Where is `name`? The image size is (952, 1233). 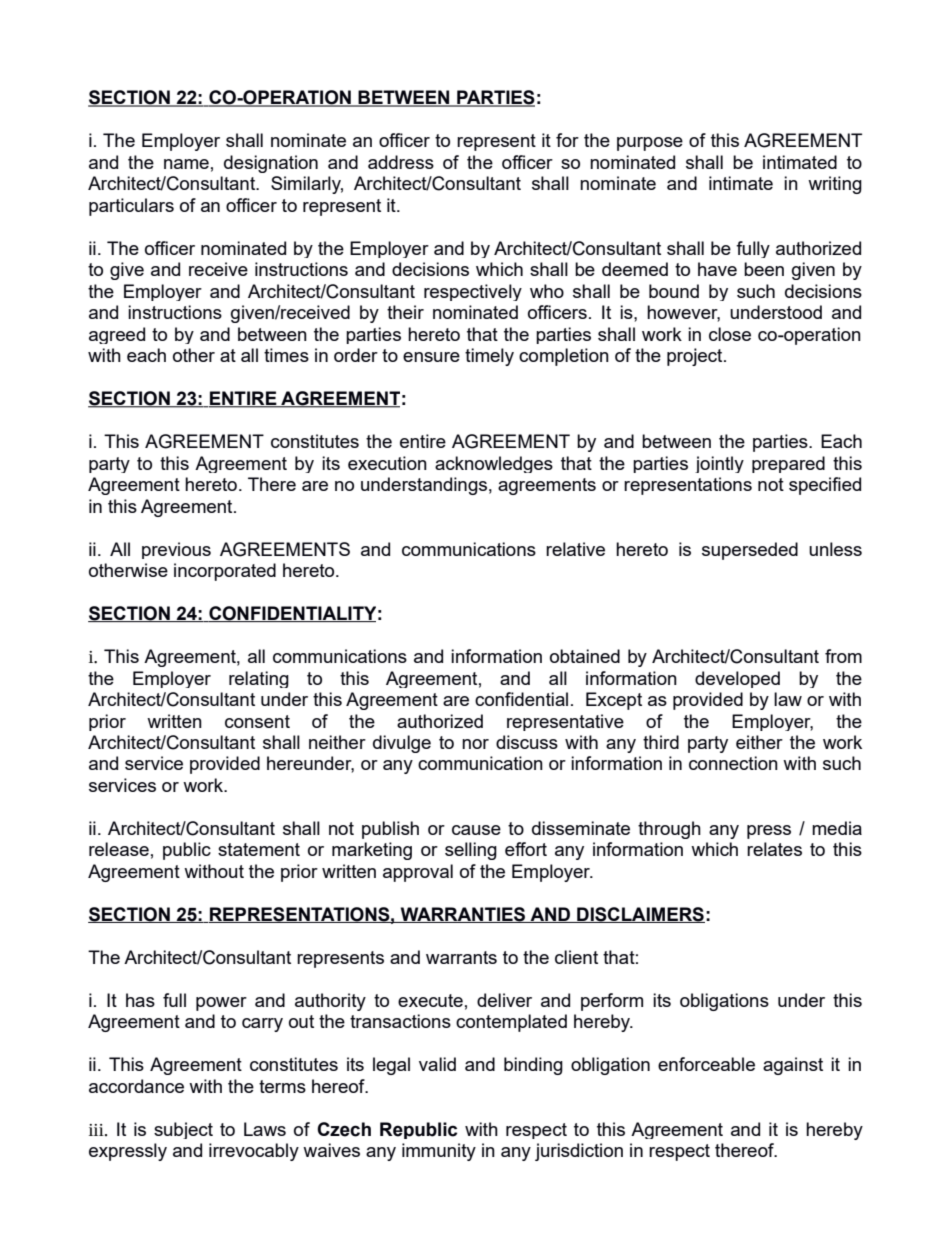 name is located at coordinates (186, 164).
